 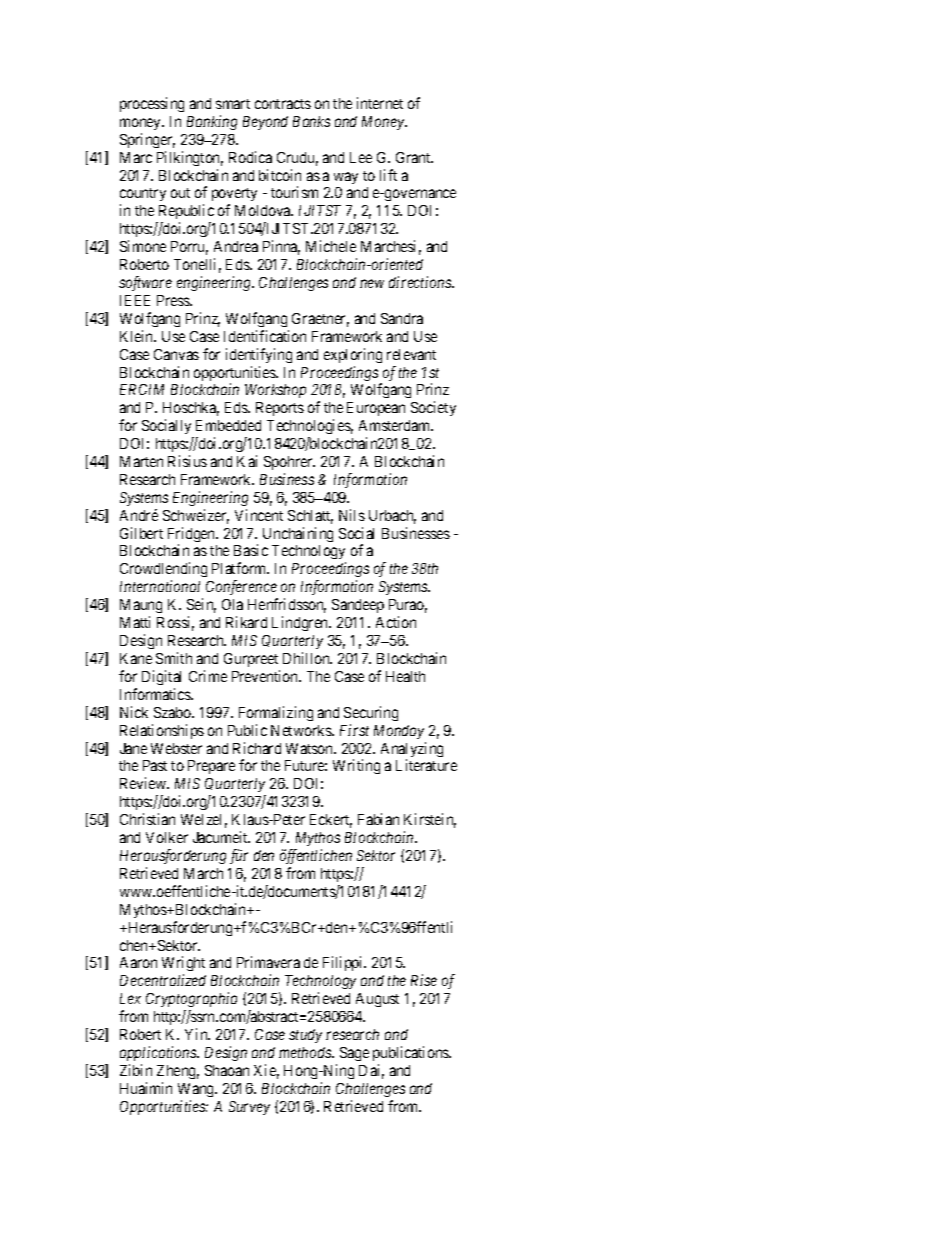 What do you see at coordinates (414, 157) in the document?
I see `Grant` at bounding box center [414, 157].
